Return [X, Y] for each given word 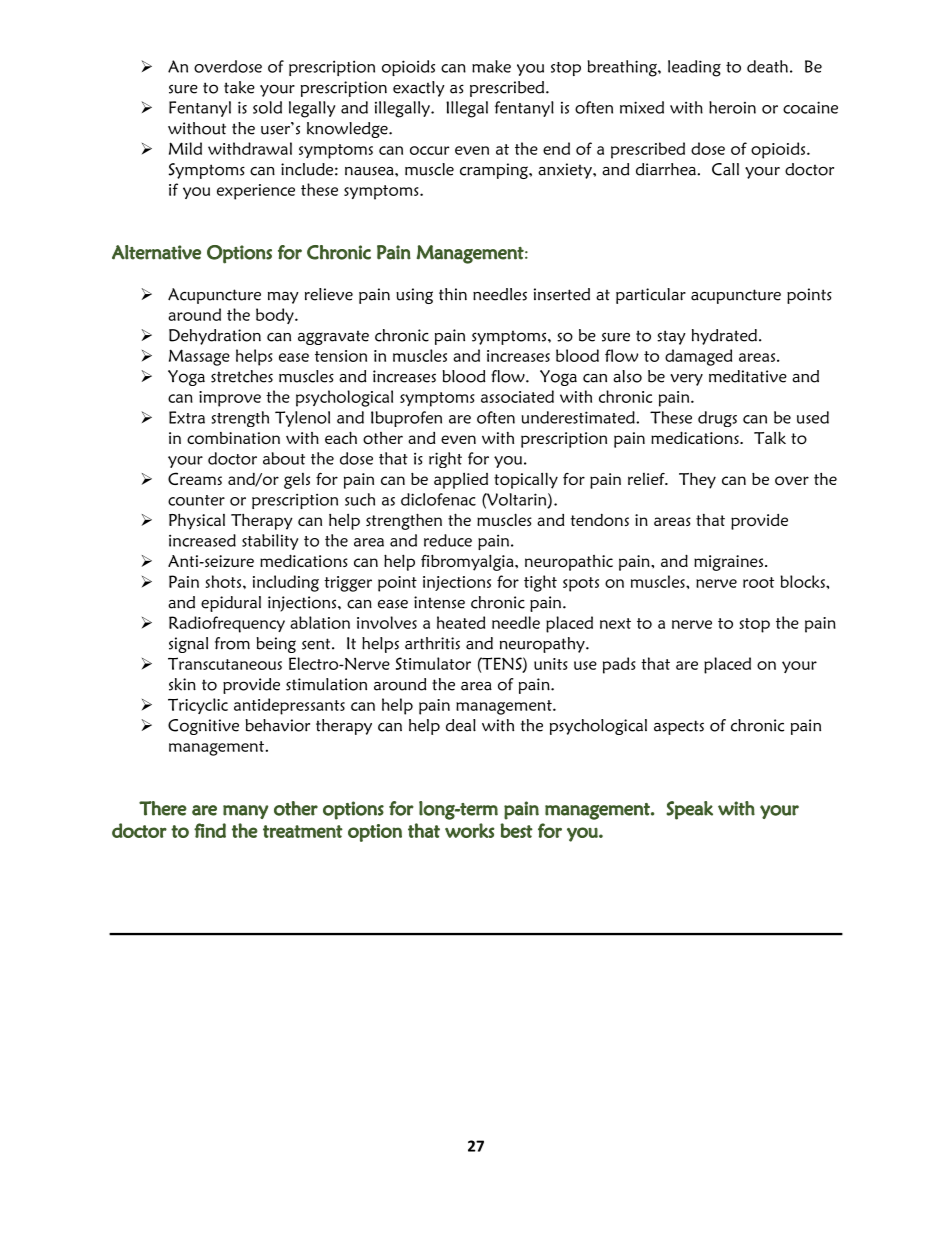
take [239, 87]
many [246, 812]
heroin [732, 107]
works [469, 830]
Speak [689, 810]
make [491, 66]
